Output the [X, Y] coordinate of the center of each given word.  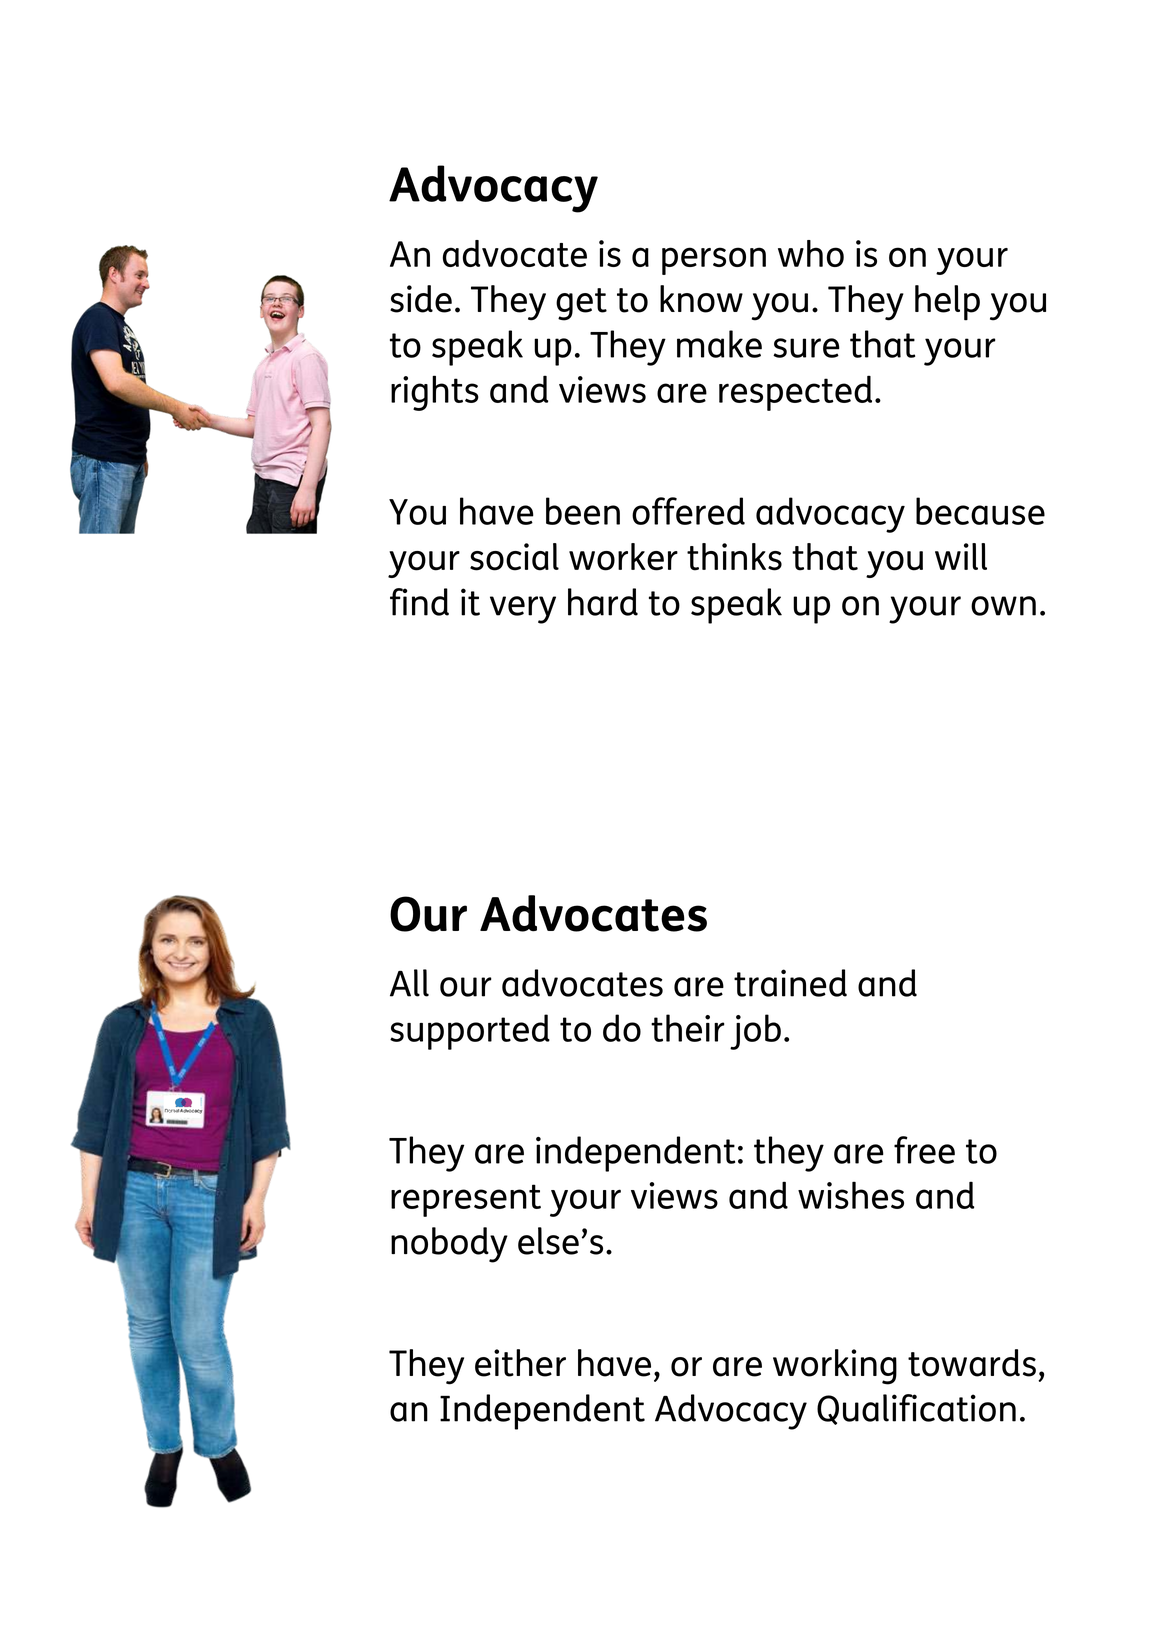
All [409, 983]
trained [790, 983]
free [924, 1150]
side [421, 299]
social [514, 557]
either [520, 1363]
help [947, 303]
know [701, 299]
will [961, 556]
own [1003, 606]
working [835, 1367]
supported [470, 1032]
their [688, 1028]
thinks [734, 557]
